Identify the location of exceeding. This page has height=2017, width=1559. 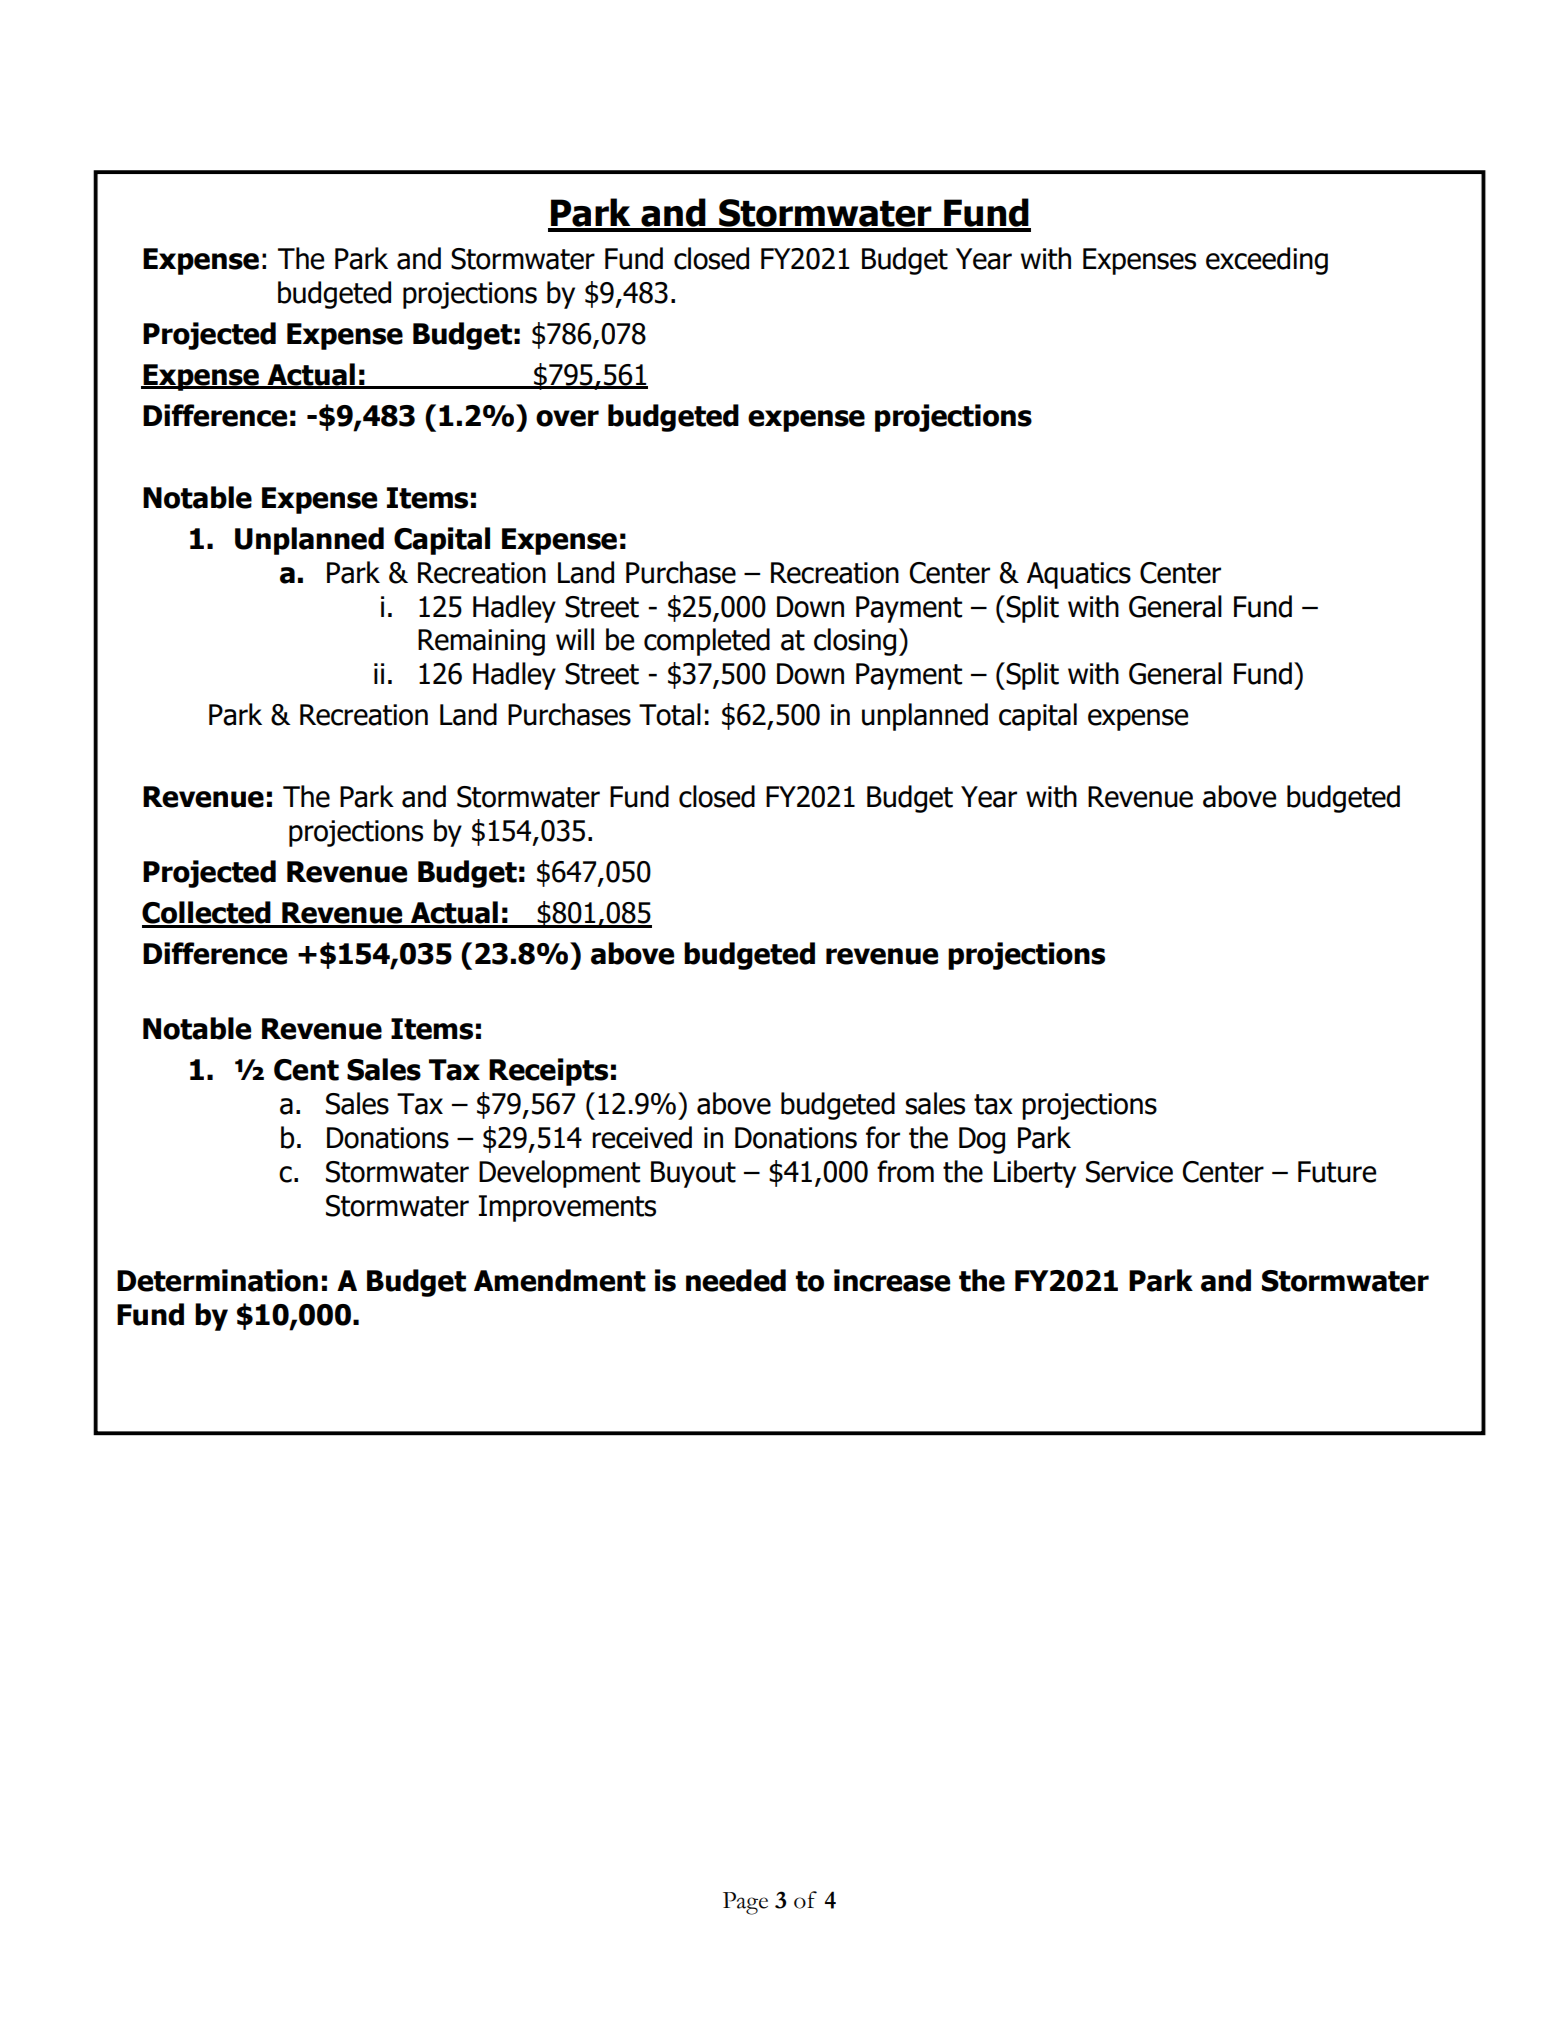
(1267, 261).
